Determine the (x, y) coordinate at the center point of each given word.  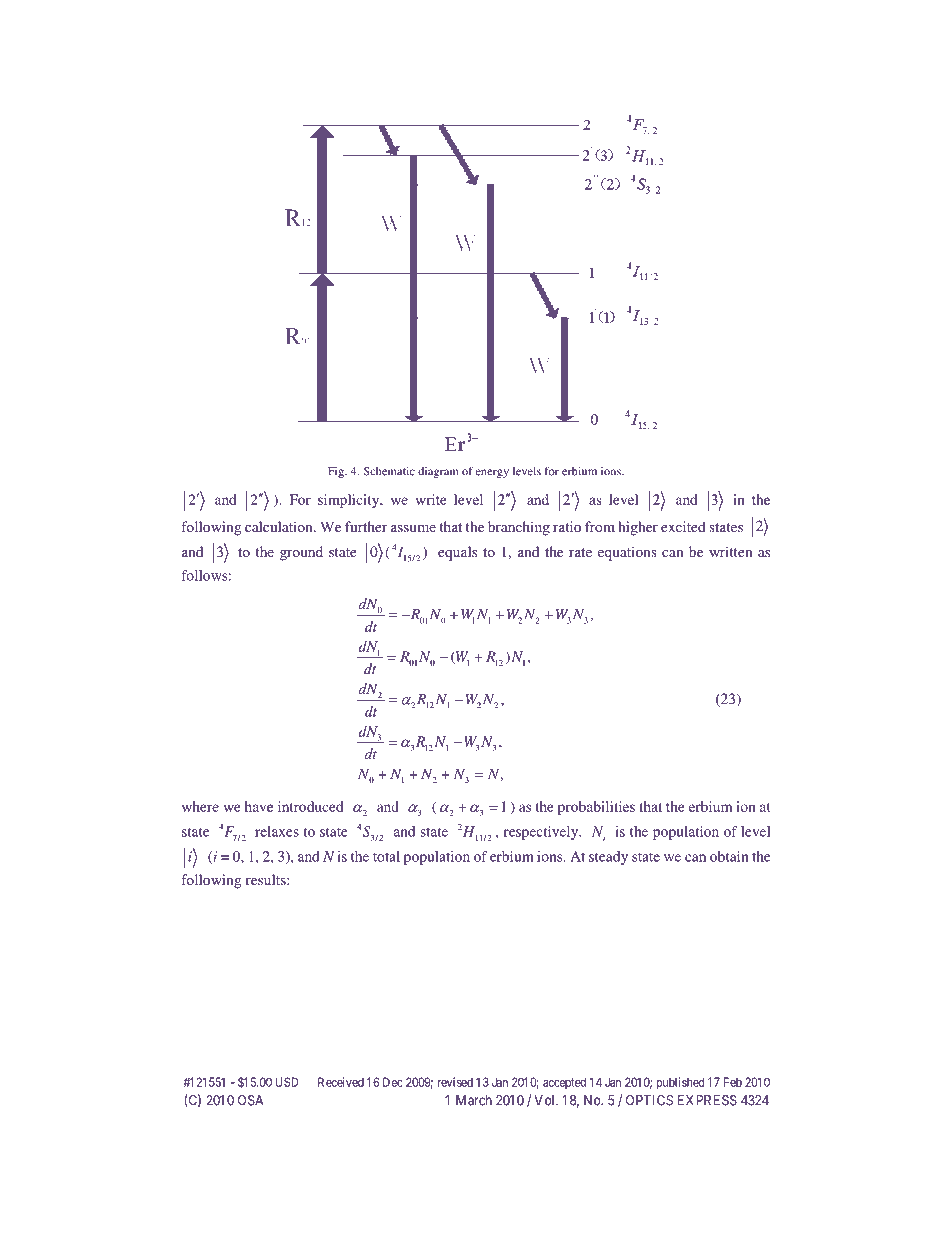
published (680, 1083)
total (386, 856)
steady (608, 858)
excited (683, 526)
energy (492, 473)
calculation (280, 526)
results (267, 879)
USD (286, 1082)
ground (301, 553)
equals (457, 553)
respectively (542, 833)
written (730, 551)
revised (455, 1082)
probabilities (596, 808)
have (259, 806)
